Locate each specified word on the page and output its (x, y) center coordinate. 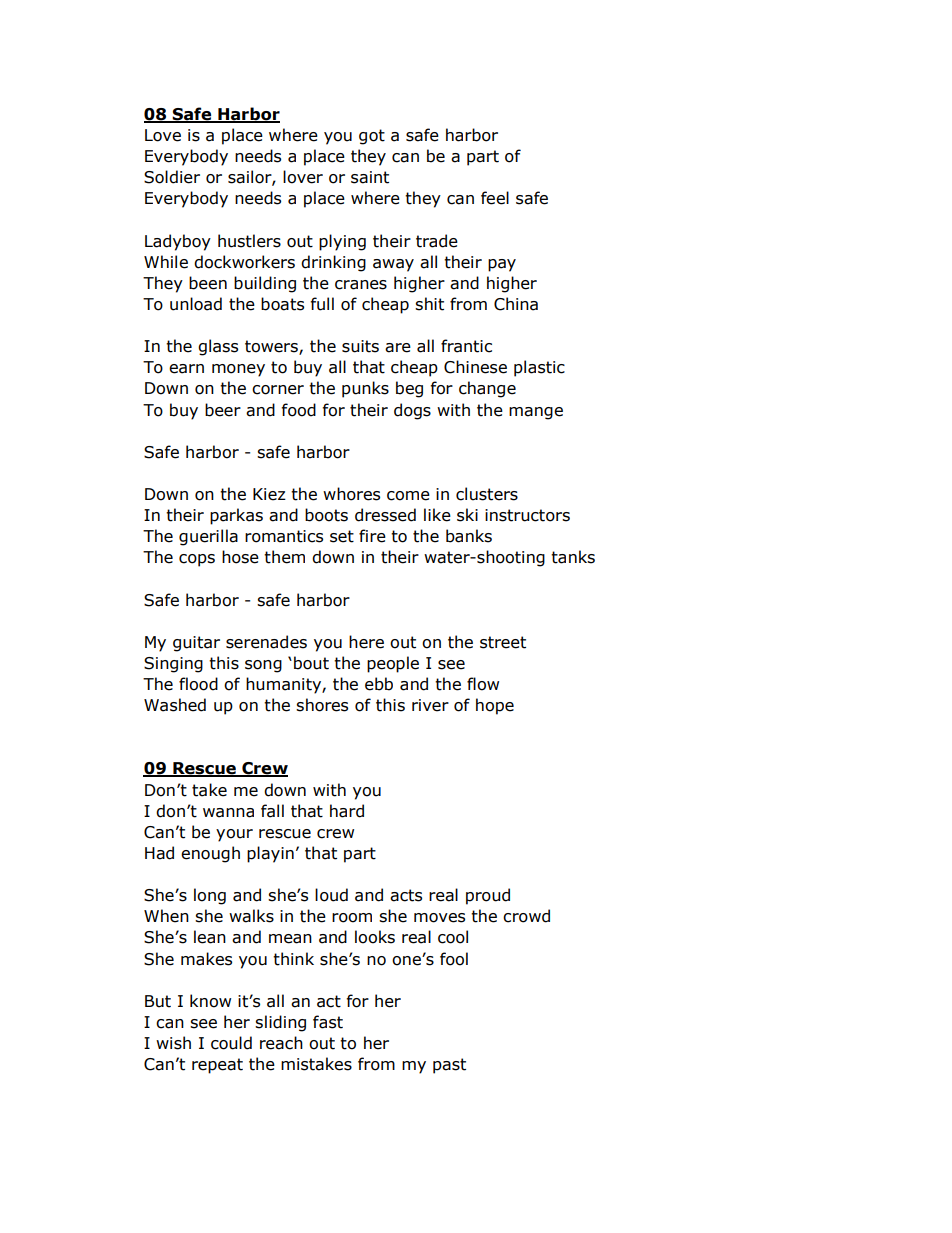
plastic (539, 368)
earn (186, 369)
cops (197, 560)
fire (372, 536)
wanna (228, 813)
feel (495, 198)
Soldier (172, 177)
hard (347, 811)
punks (365, 389)
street (503, 642)
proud (488, 896)
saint (370, 177)
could (231, 1043)
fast (328, 1022)
